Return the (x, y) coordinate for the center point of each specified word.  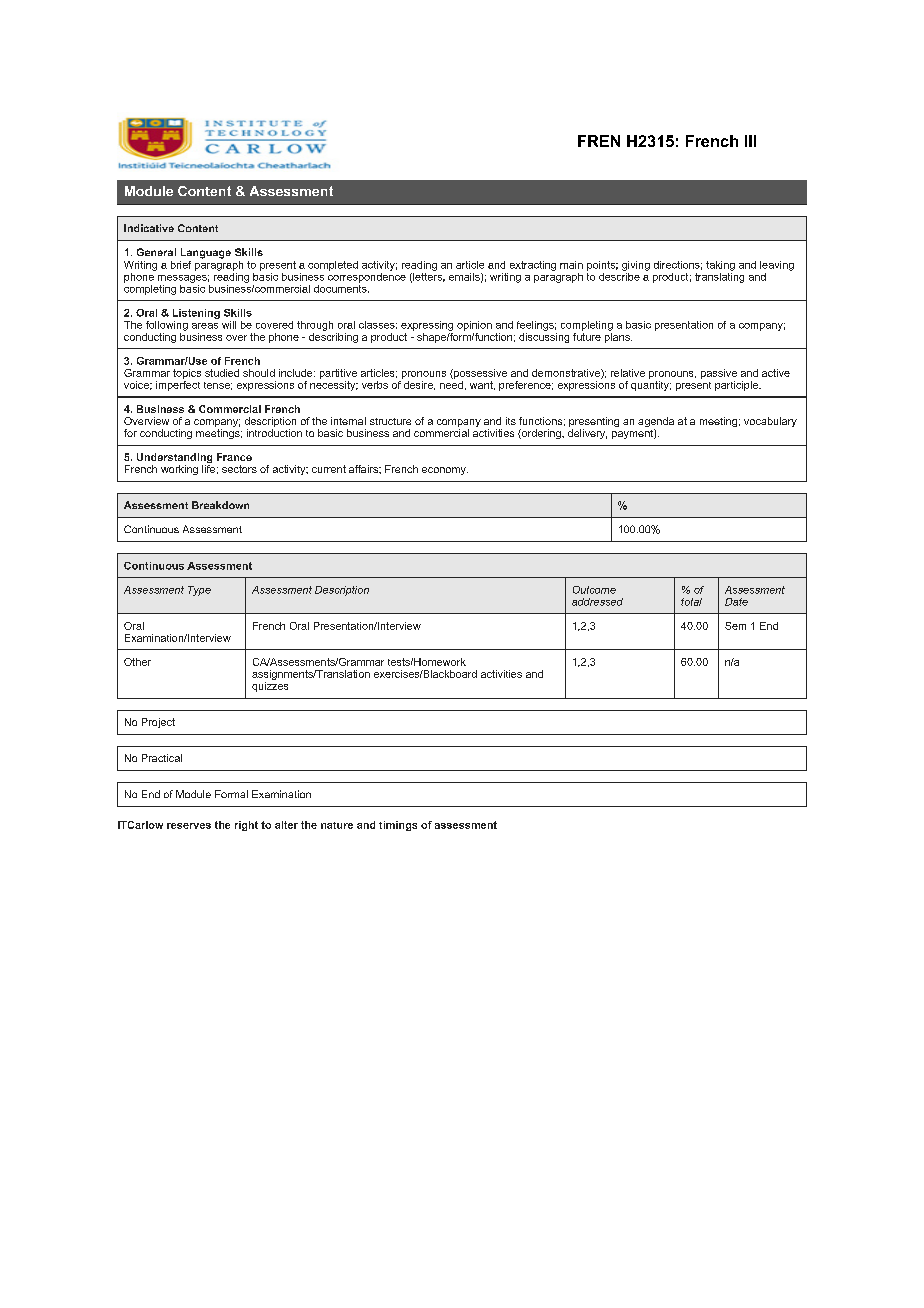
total (691, 602)
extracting (533, 266)
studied (222, 373)
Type (199, 591)
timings (398, 826)
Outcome (594, 590)
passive (719, 374)
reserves (189, 826)
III (750, 141)
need (451, 383)
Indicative (149, 228)
